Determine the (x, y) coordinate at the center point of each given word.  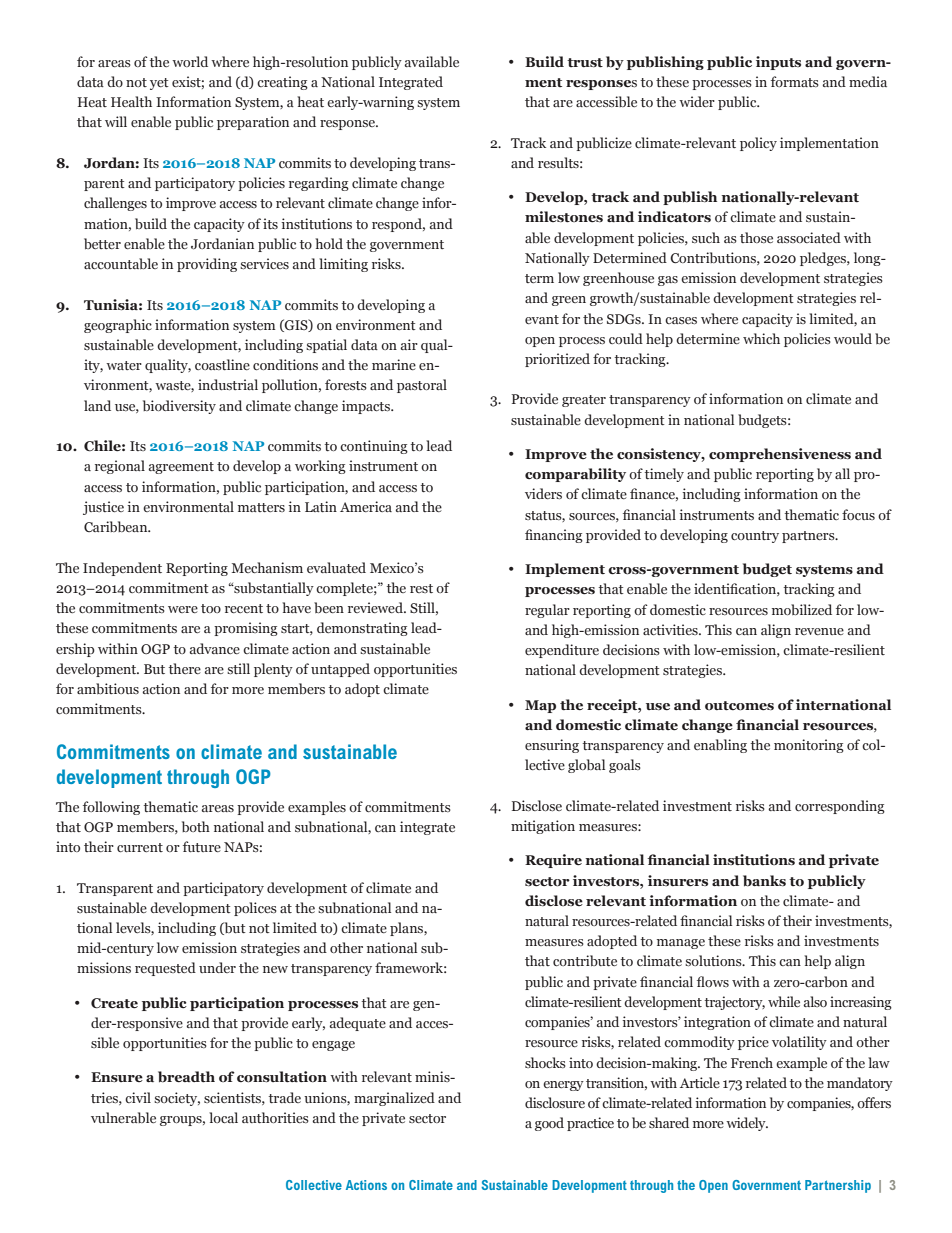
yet (159, 84)
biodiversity (179, 407)
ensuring (552, 746)
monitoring (809, 746)
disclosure (555, 1102)
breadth (186, 1077)
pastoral (422, 386)
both (196, 826)
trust (585, 63)
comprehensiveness (780, 455)
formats (795, 81)
